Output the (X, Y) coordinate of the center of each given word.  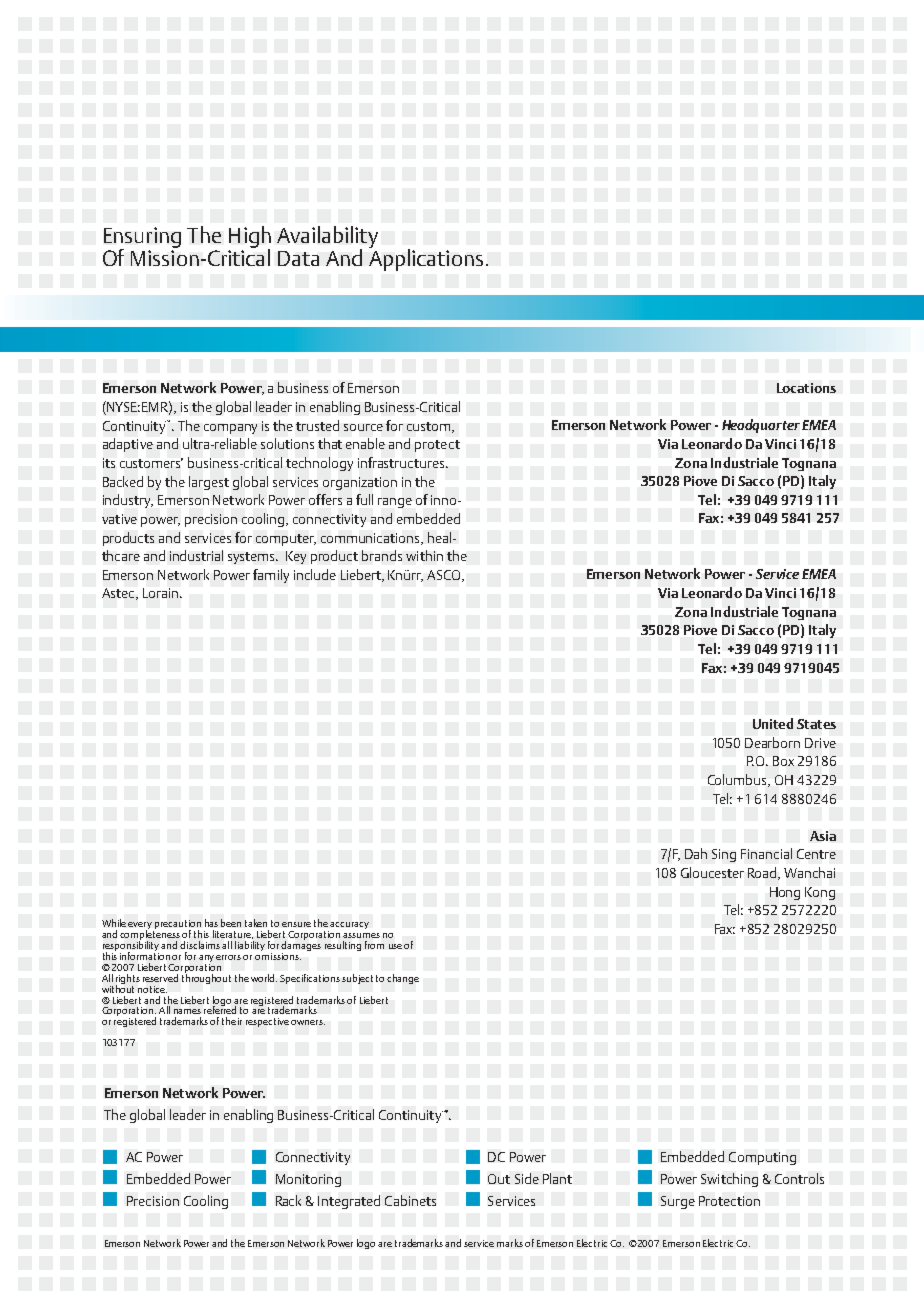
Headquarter (761, 426)
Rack (288, 1200)
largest (209, 483)
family (271, 576)
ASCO (445, 576)
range (395, 503)
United (773, 723)
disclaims (200, 945)
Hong (785, 893)
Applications (426, 258)
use (395, 946)
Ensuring (142, 239)
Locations (806, 388)
